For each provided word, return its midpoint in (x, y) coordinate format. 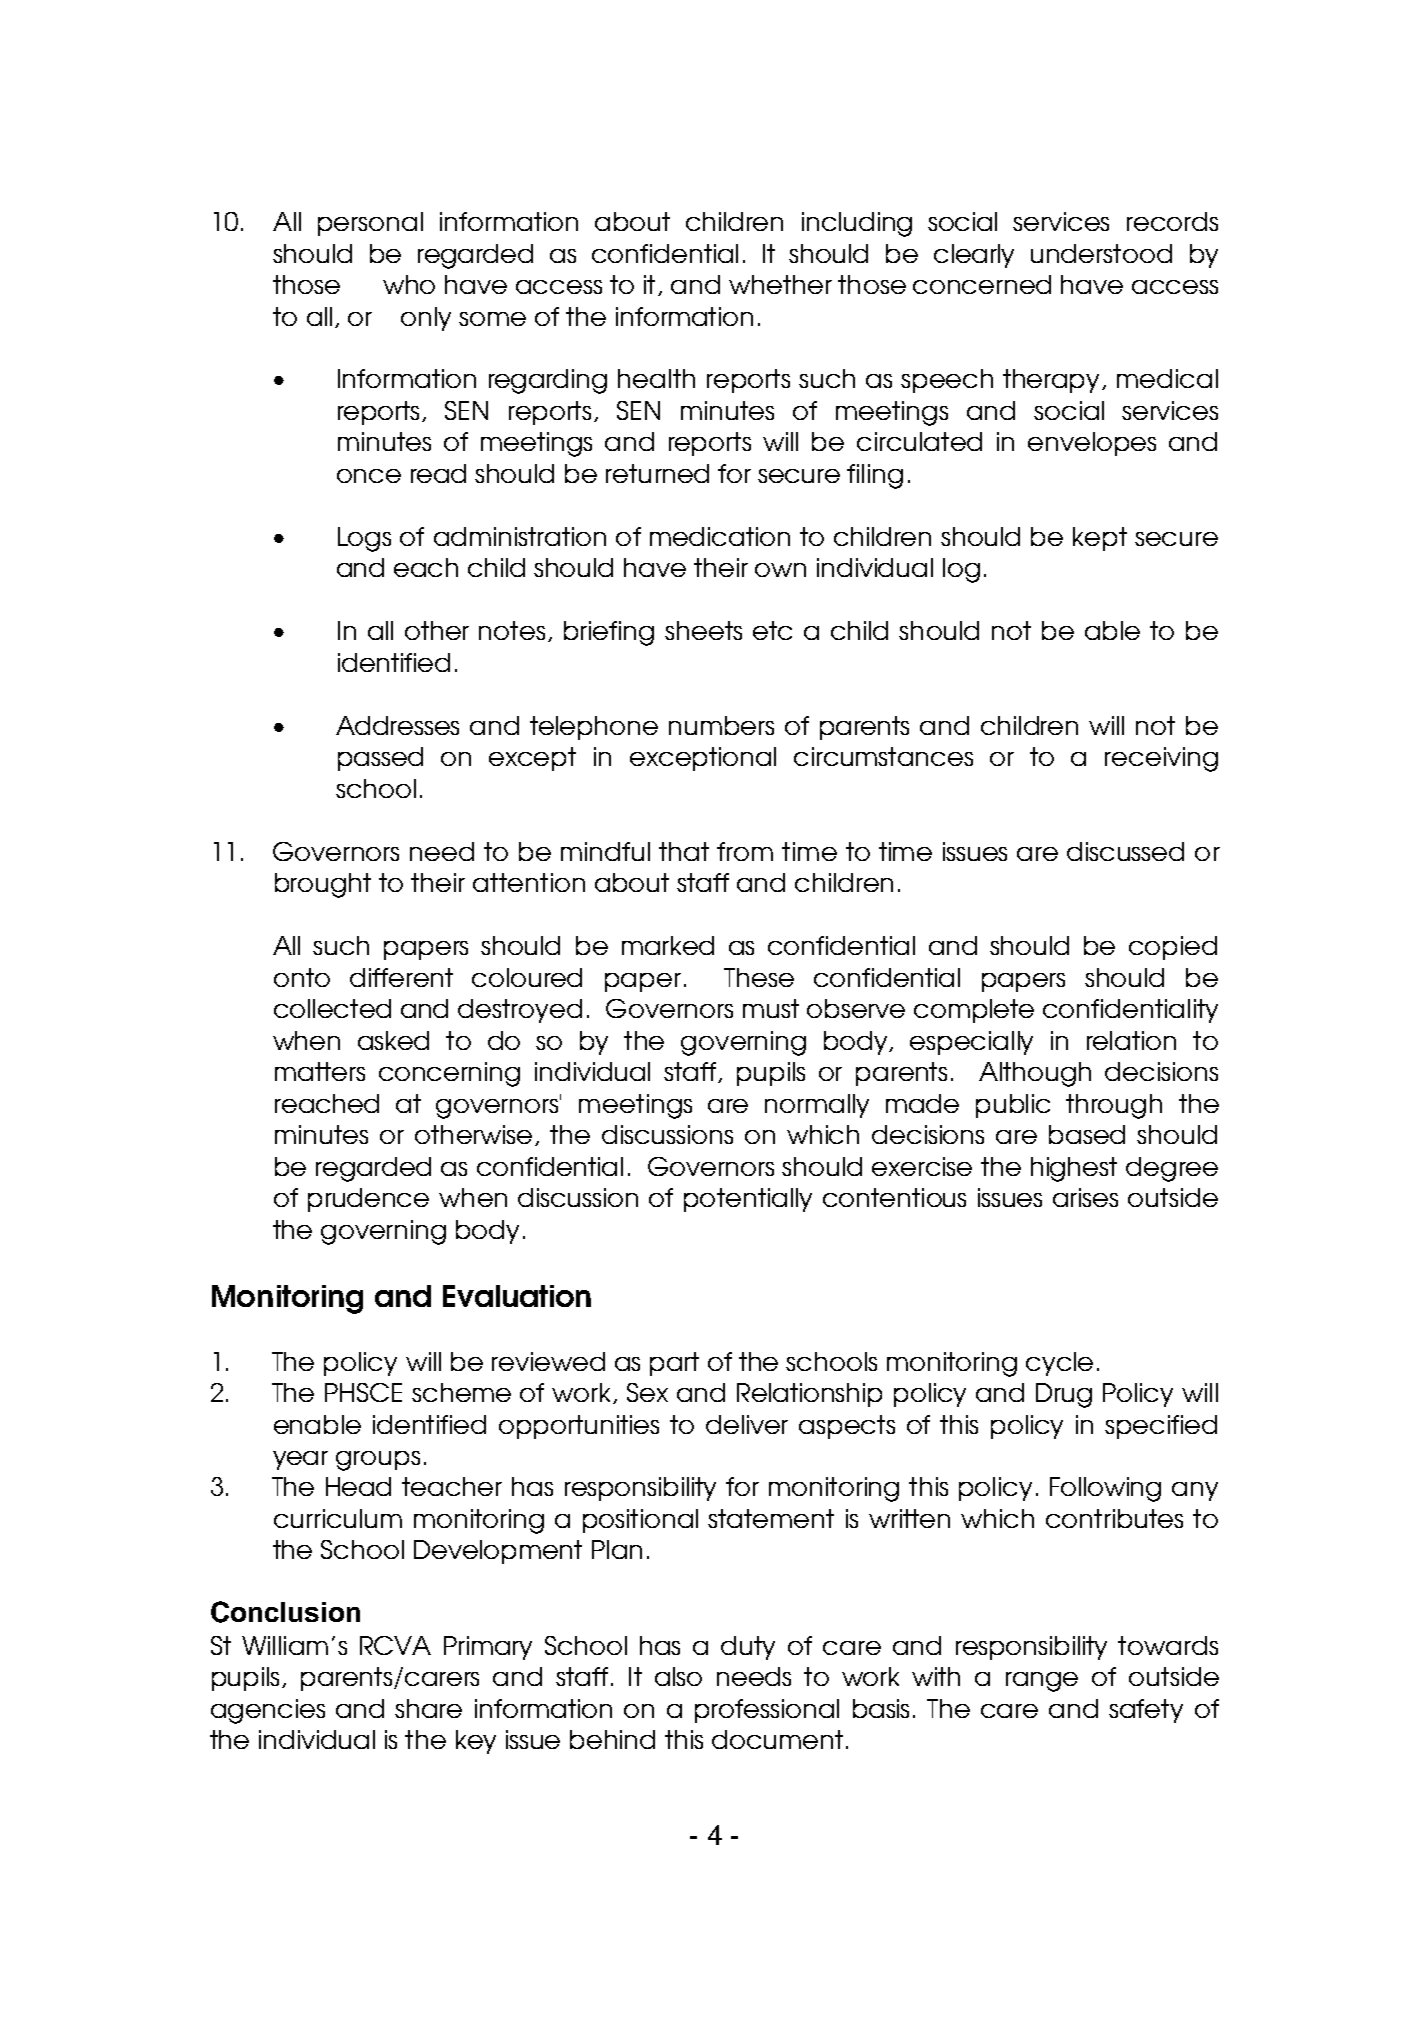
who (409, 284)
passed (380, 759)
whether (780, 284)
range (1042, 1682)
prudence (368, 1200)
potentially (748, 1200)
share (428, 1708)
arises (1085, 1197)
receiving (1161, 759)
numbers (721, 725)
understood (1101, 253)
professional (767, 1711)
